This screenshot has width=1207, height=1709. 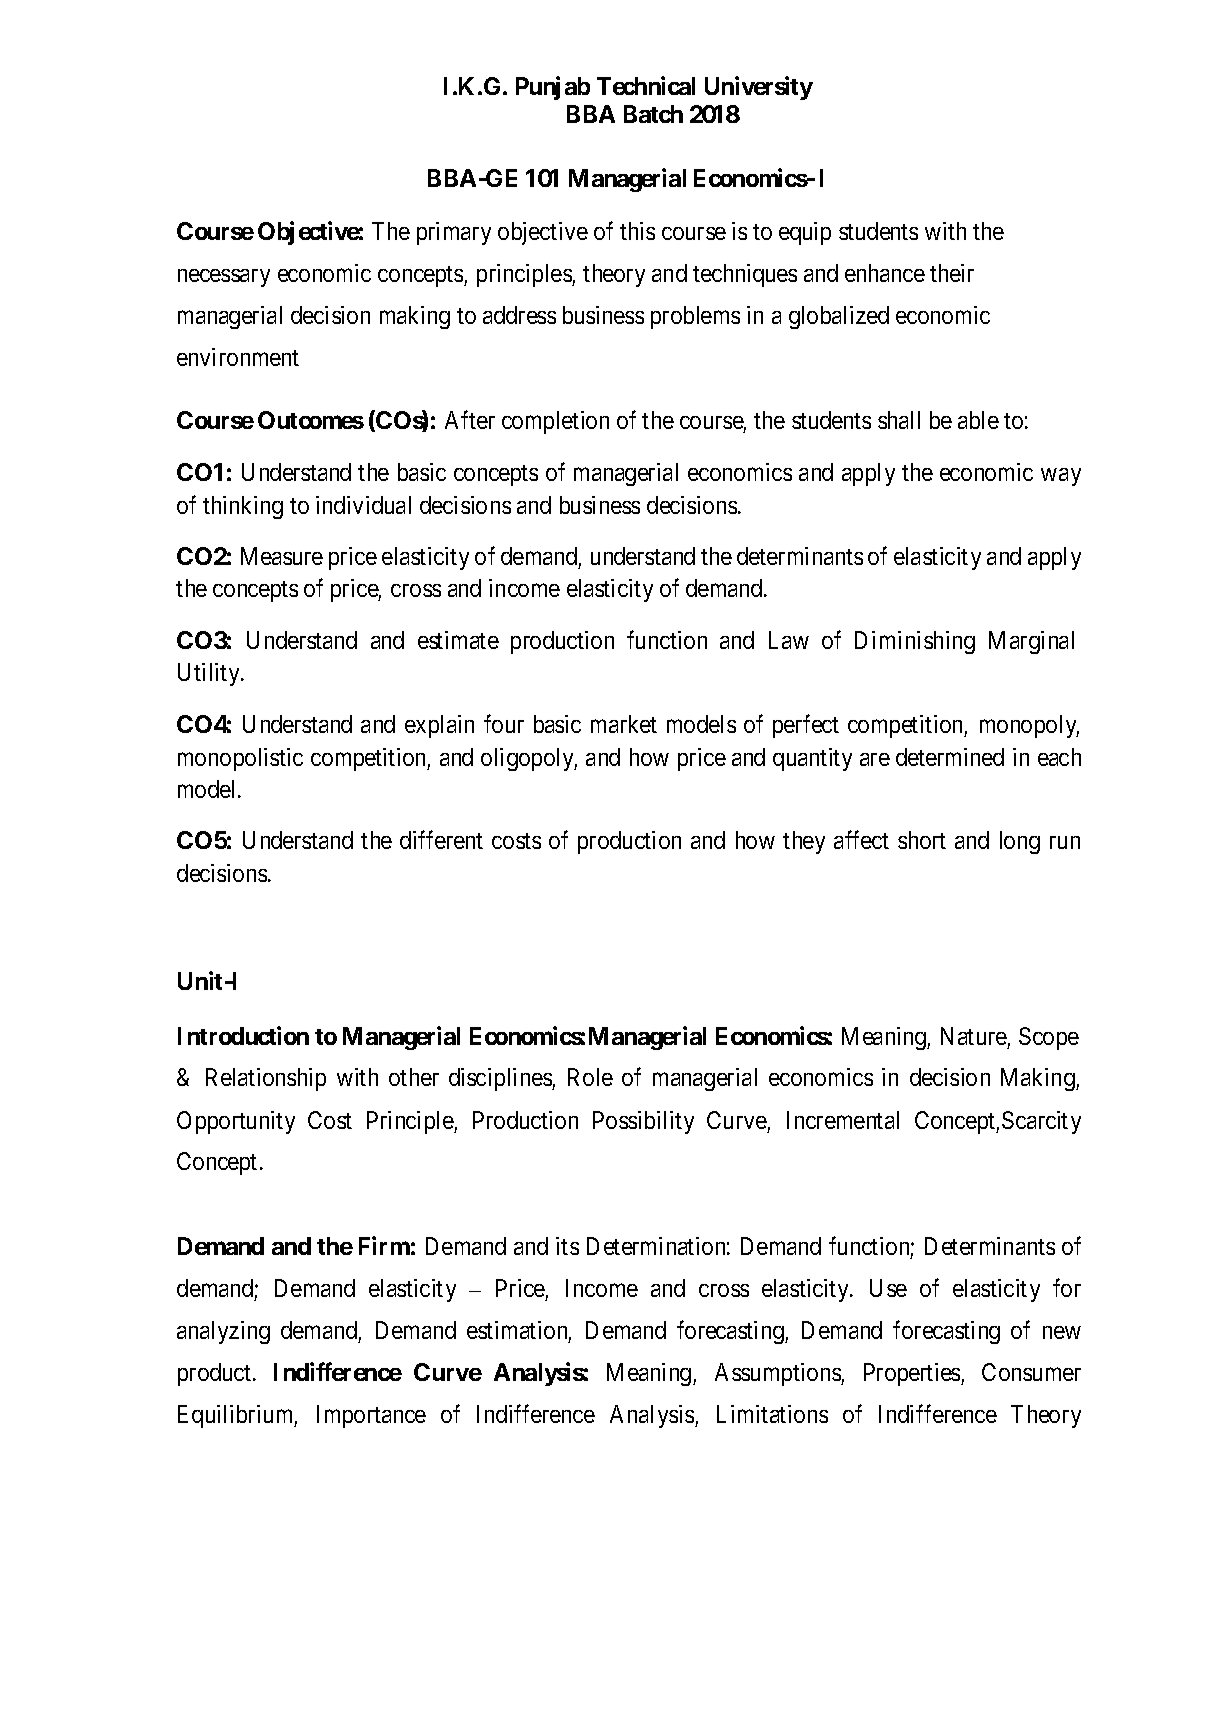 I want to click on short, so click(x=922, y=840).
